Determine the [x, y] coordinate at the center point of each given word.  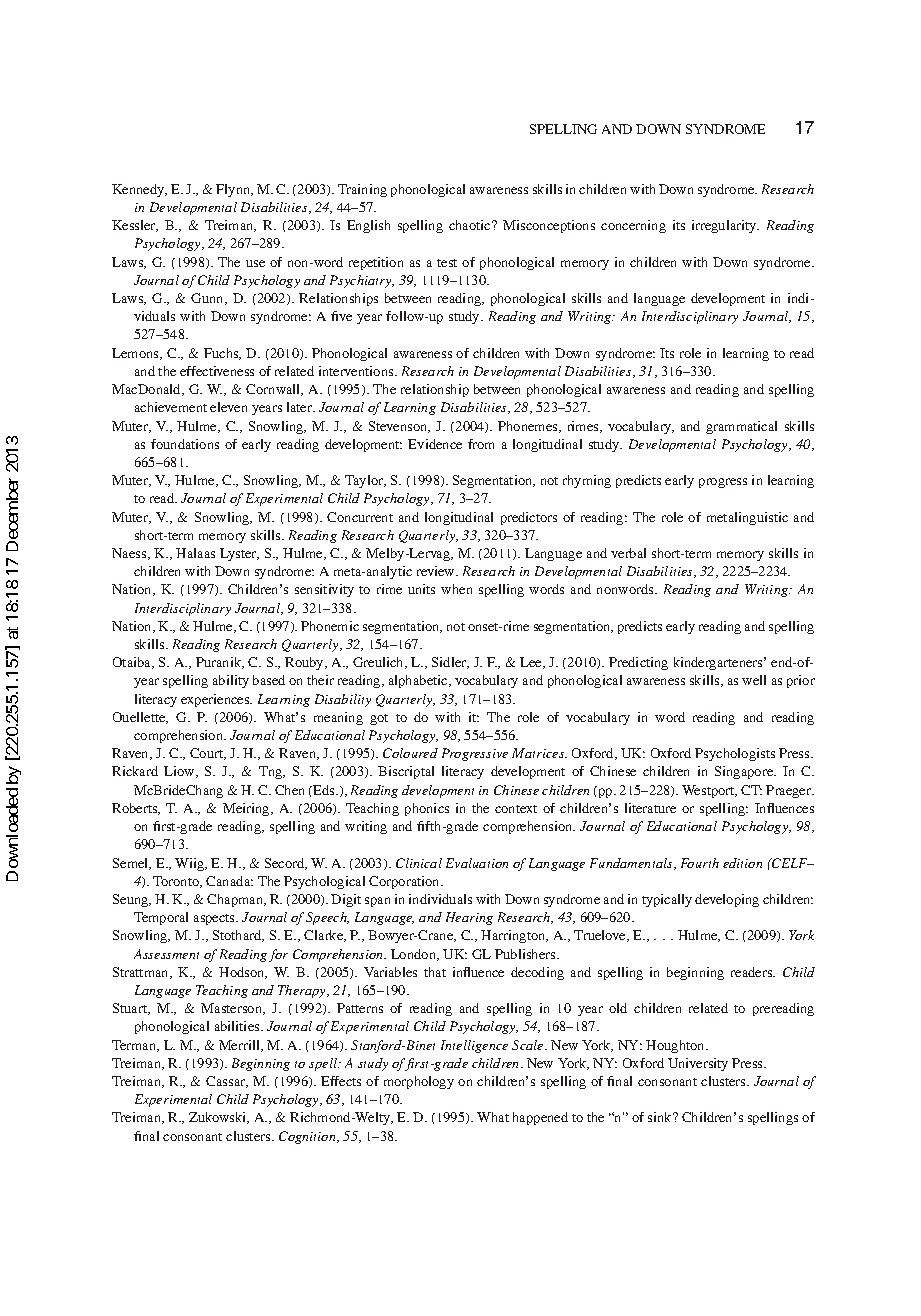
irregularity [725, 226]
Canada [229, 881]
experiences [216, 700]
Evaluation [477, 863]
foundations [185, 444]
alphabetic [419, 681]
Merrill [240, 1046]
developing [727, 900]
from [481, 444]
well [754, 680]
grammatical [741, 427]
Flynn [234, 190]
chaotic [471, 225]
